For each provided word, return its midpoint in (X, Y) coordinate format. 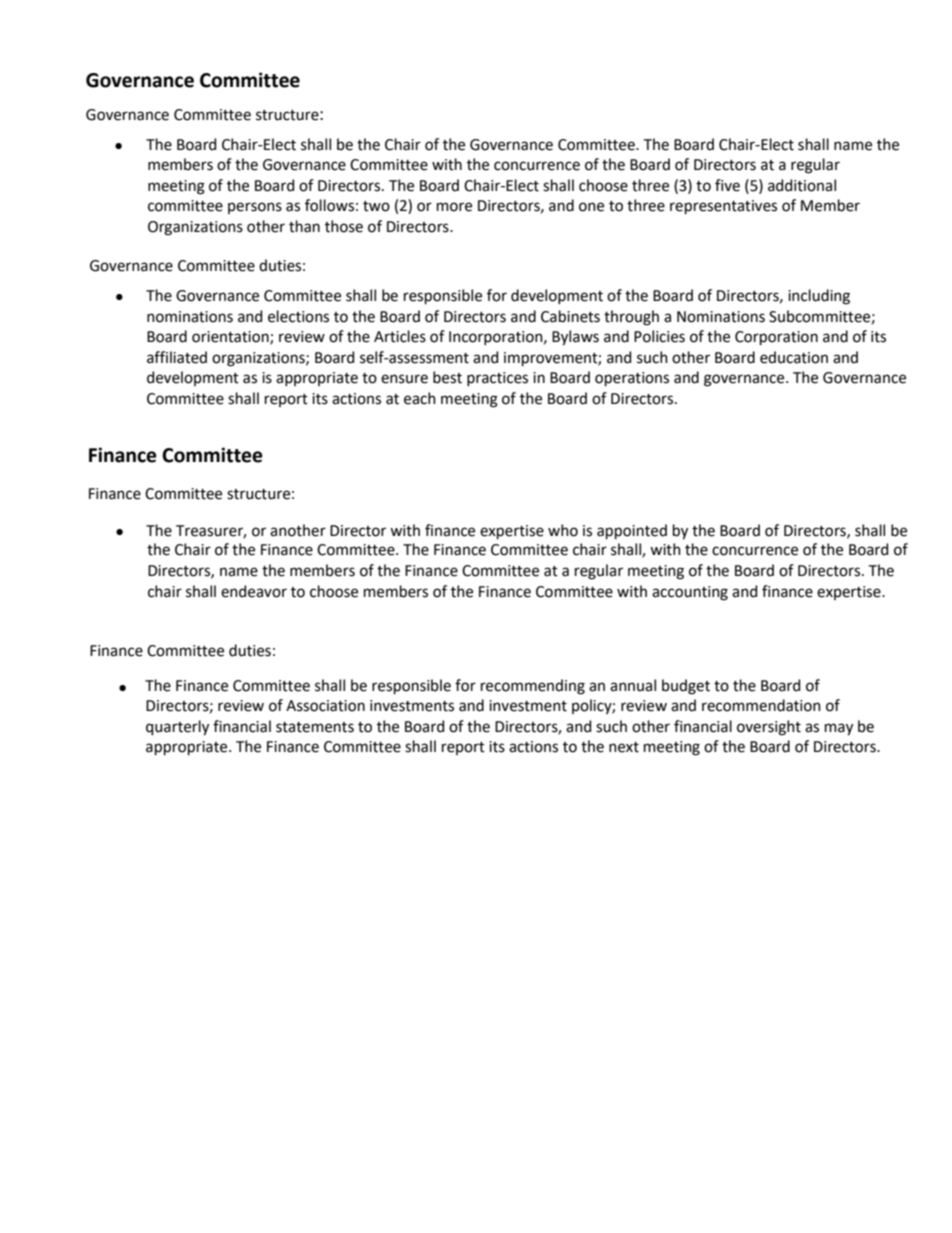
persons (255, 208)
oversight (769, 728)
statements (315, 727)
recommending (533, 687)
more (454, 207)
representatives (723, 207)
